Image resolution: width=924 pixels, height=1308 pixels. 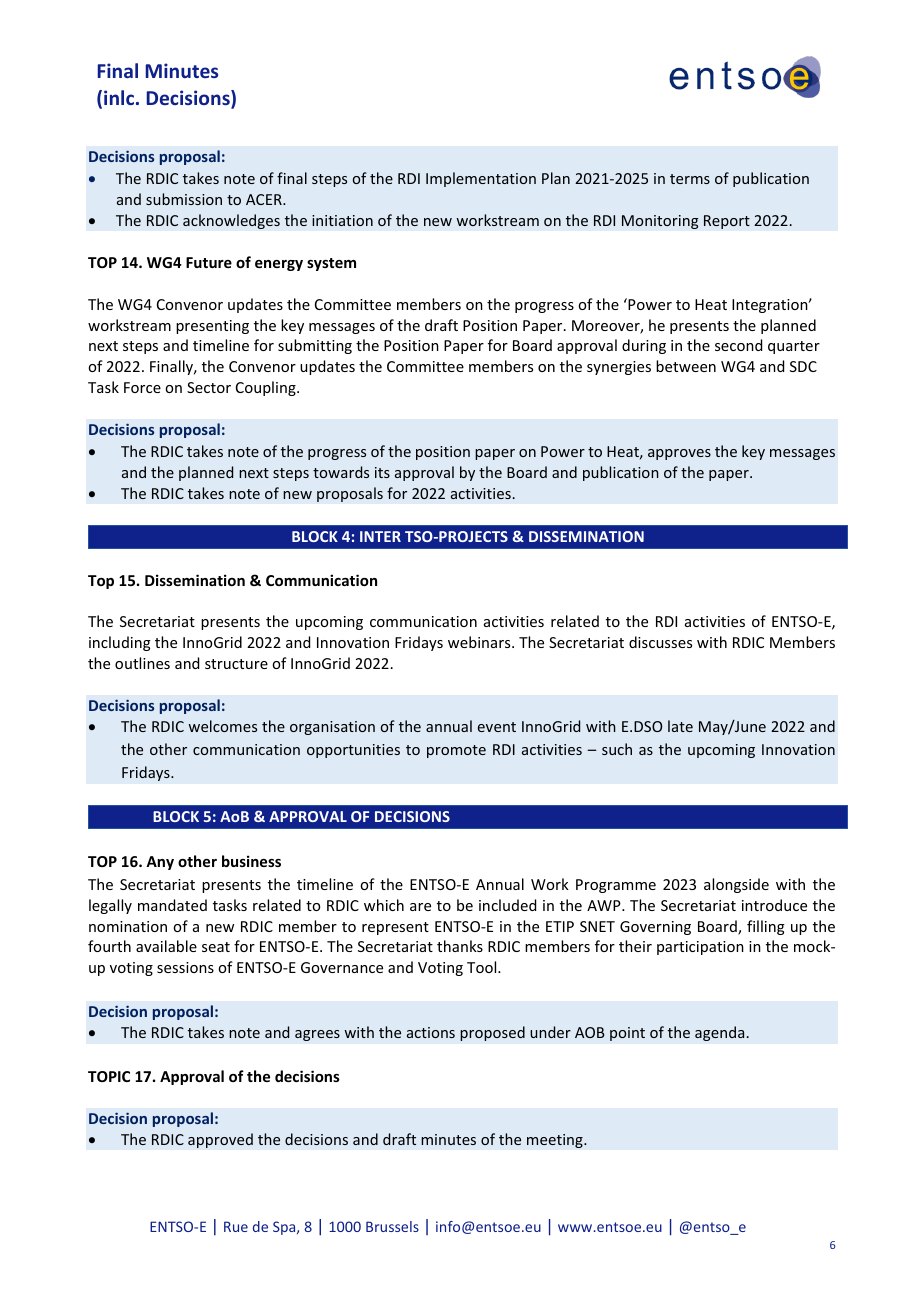 I want to click on Report, so click(x=727, y=222).
